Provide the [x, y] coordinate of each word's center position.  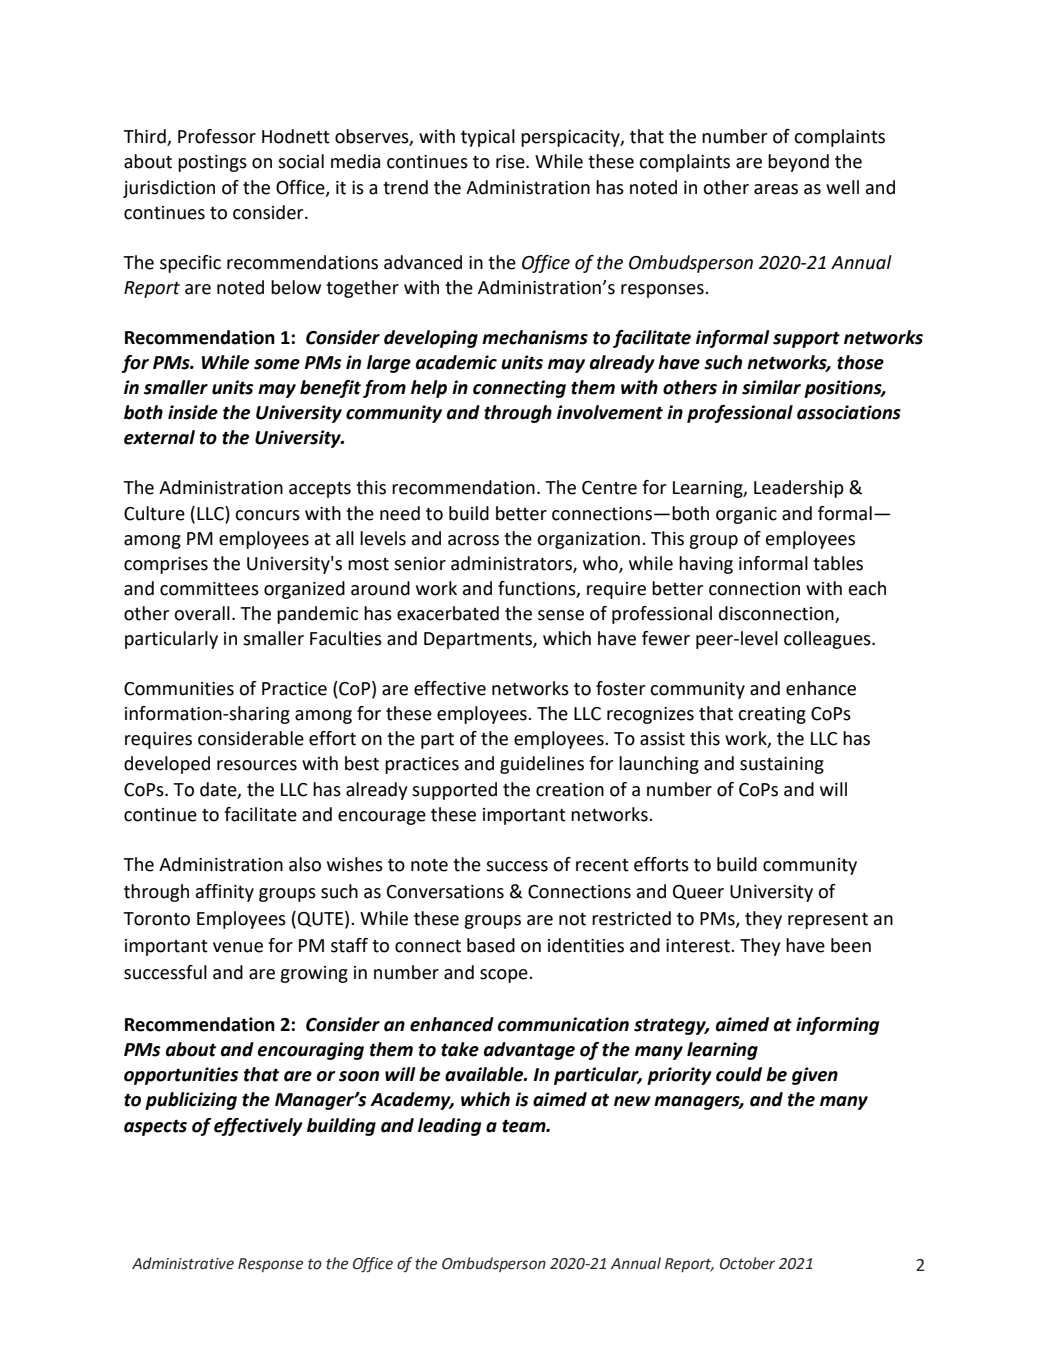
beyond [798, 163]
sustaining [782, 765]
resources [257, 765]
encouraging [311, 1051]
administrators [512, 564]
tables [838, 563]
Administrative [183, 1263]
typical [488, 138]
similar [771, 387]
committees [209, 589]
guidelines [542, 765]
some [277, 364]
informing [837, 1026]
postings [212, 163]
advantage [529, 1051]
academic [456, 362]
